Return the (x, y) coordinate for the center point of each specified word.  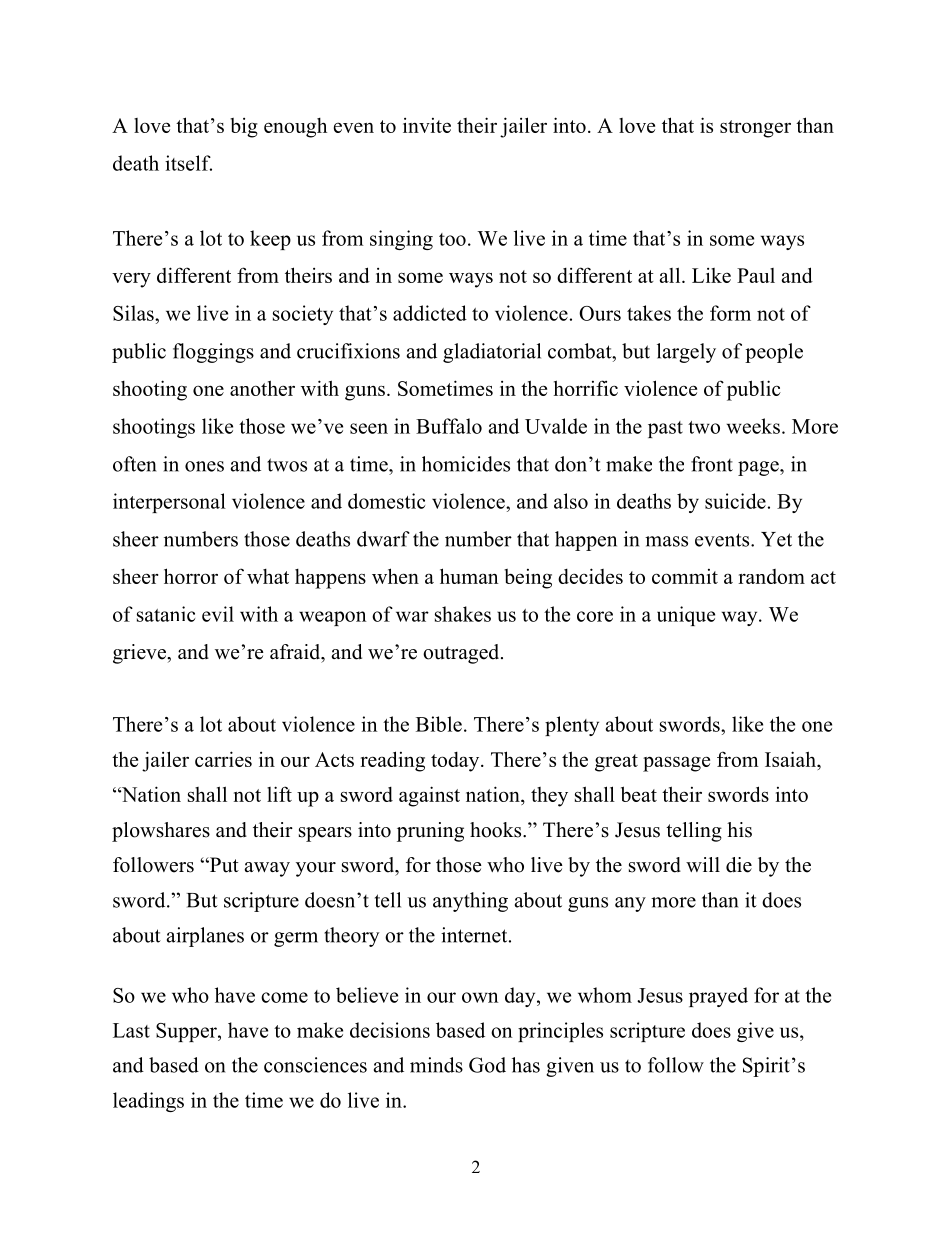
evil (218, 614)
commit (685, 576)
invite (427, 125)
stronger (755, 129)
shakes (463, 614)
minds (436, 1065)
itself (188, 163)
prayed (718, 997)
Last (131, 1030)
